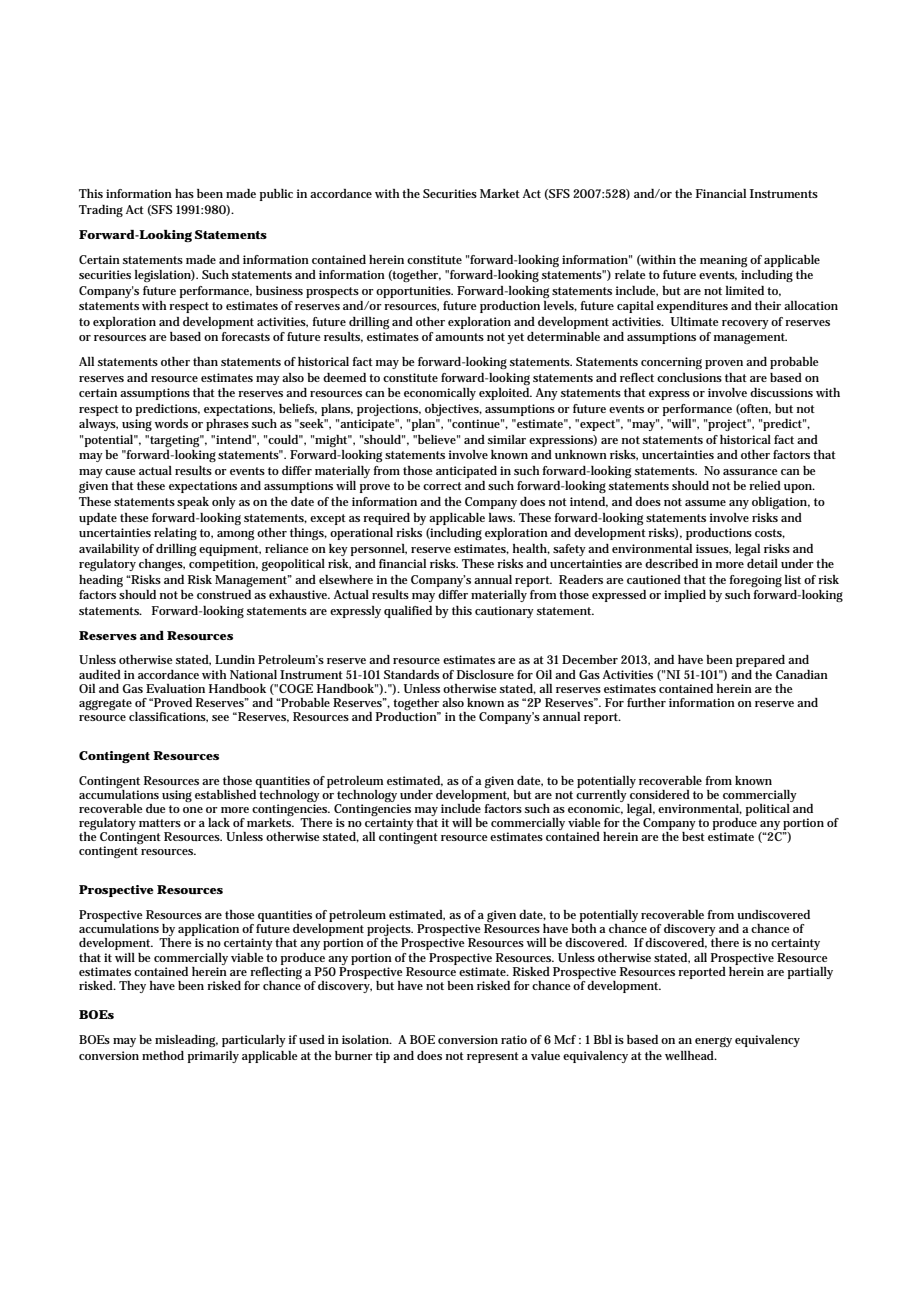 This screenshot has height=1308, width=924. What do you see at coordinates (186, 1041) in the screenshot?
I see `misleading` at bounding box center [186, 1041].
